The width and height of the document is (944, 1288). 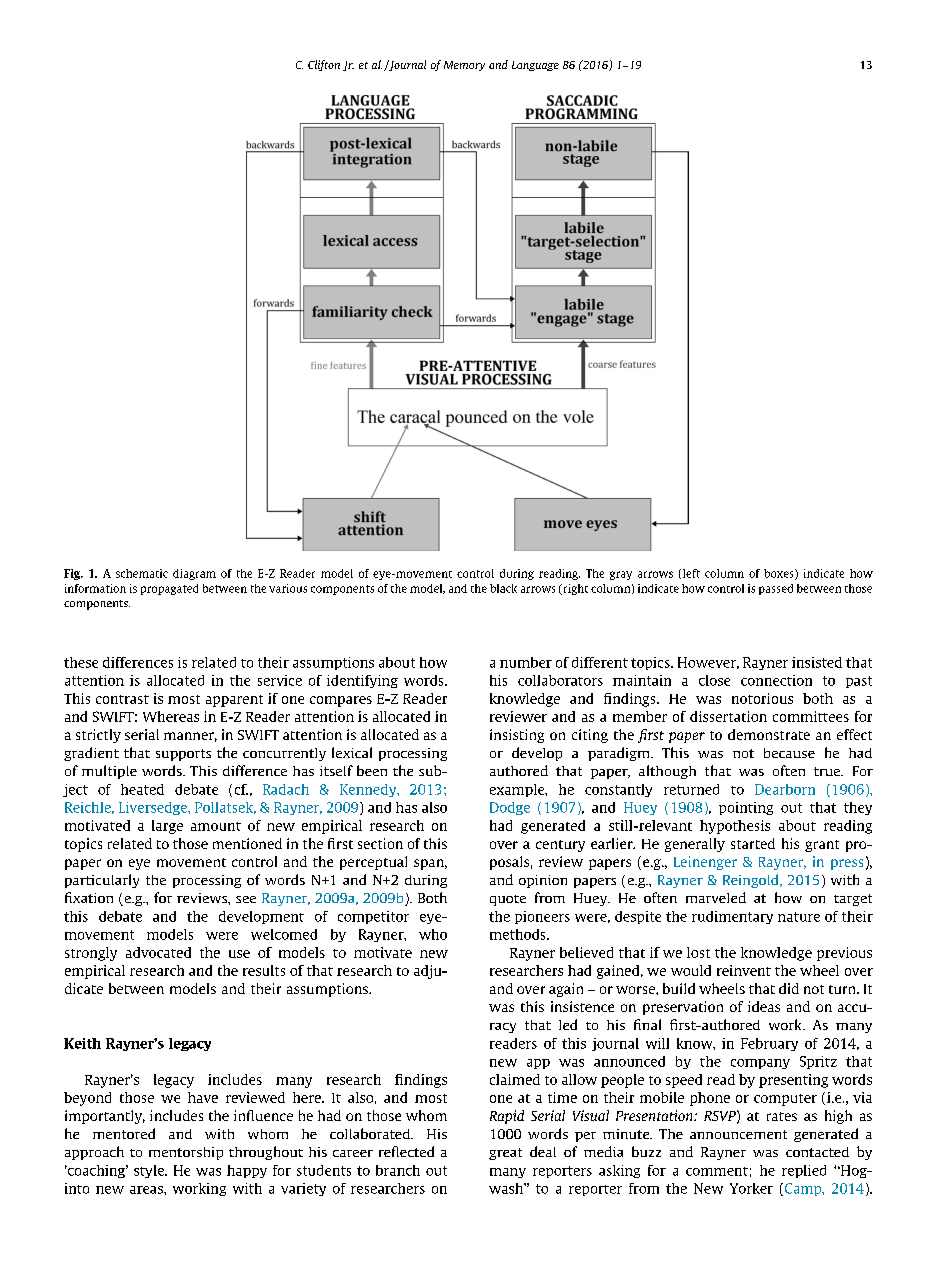 What do you see at coordinates (508, 900) in the document?
I see `quote` at bounding box center [508, 900].
